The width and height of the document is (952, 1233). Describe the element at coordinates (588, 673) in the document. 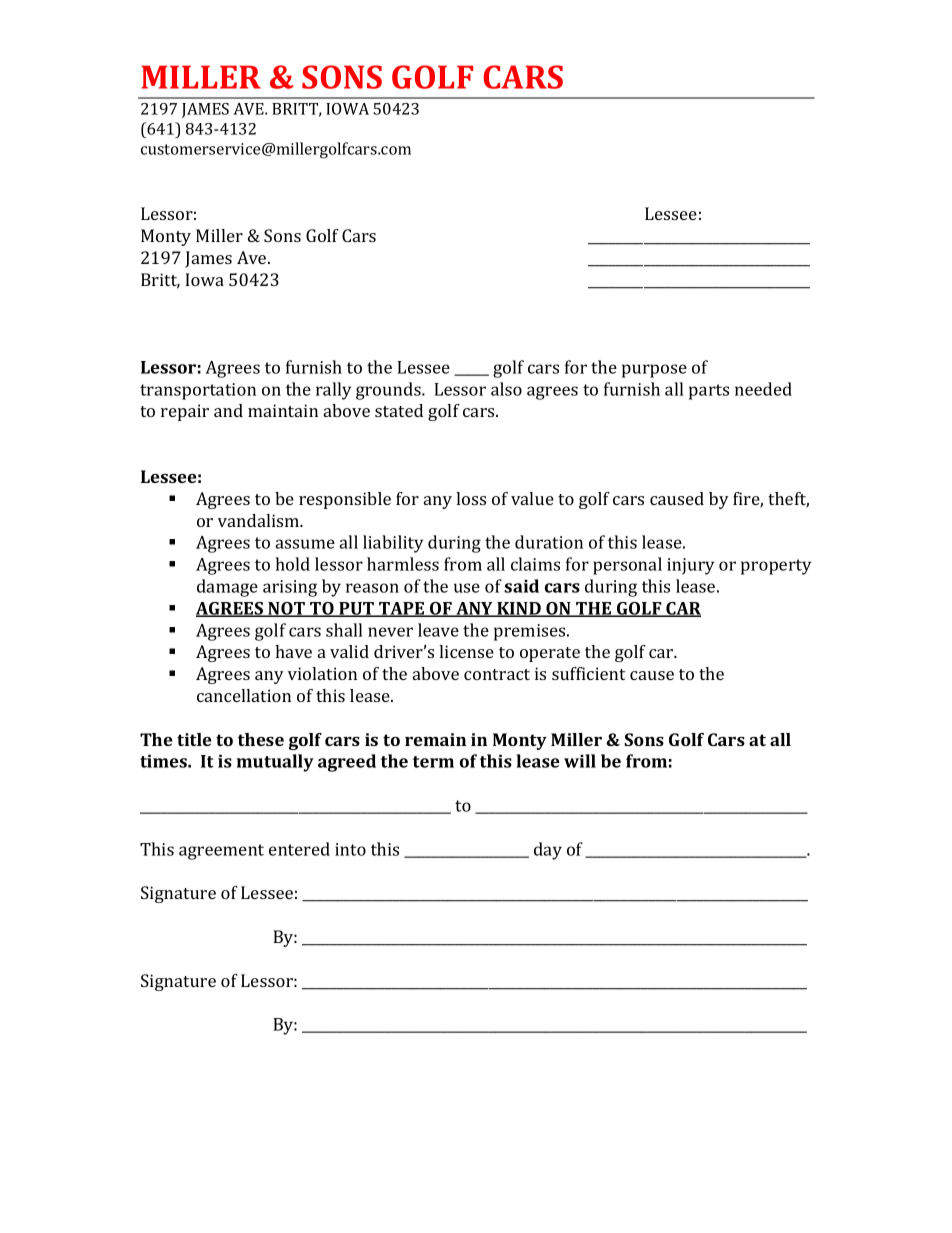

I see `sufficient` at that location.
